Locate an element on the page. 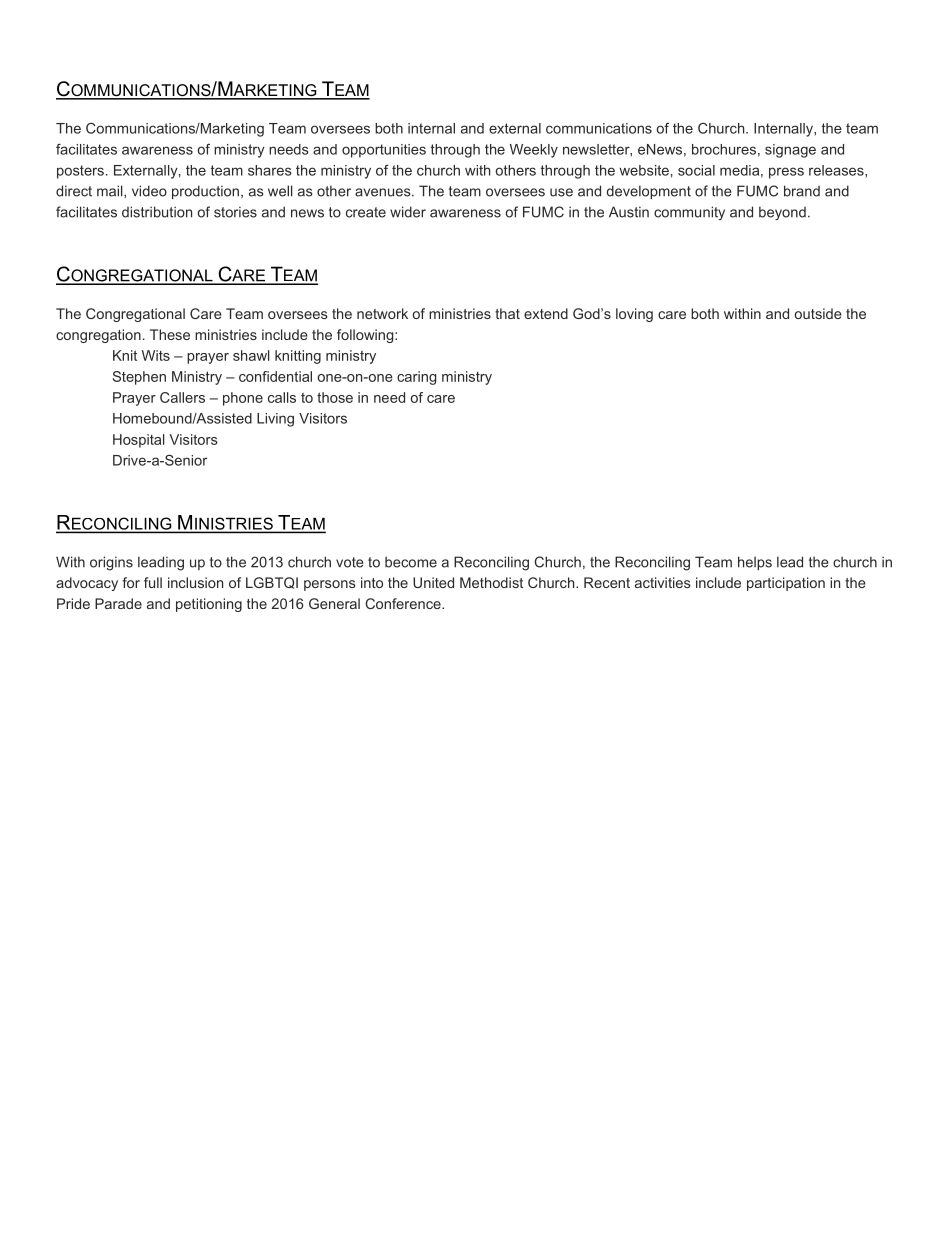  United is located at coordinates (433, 582).
